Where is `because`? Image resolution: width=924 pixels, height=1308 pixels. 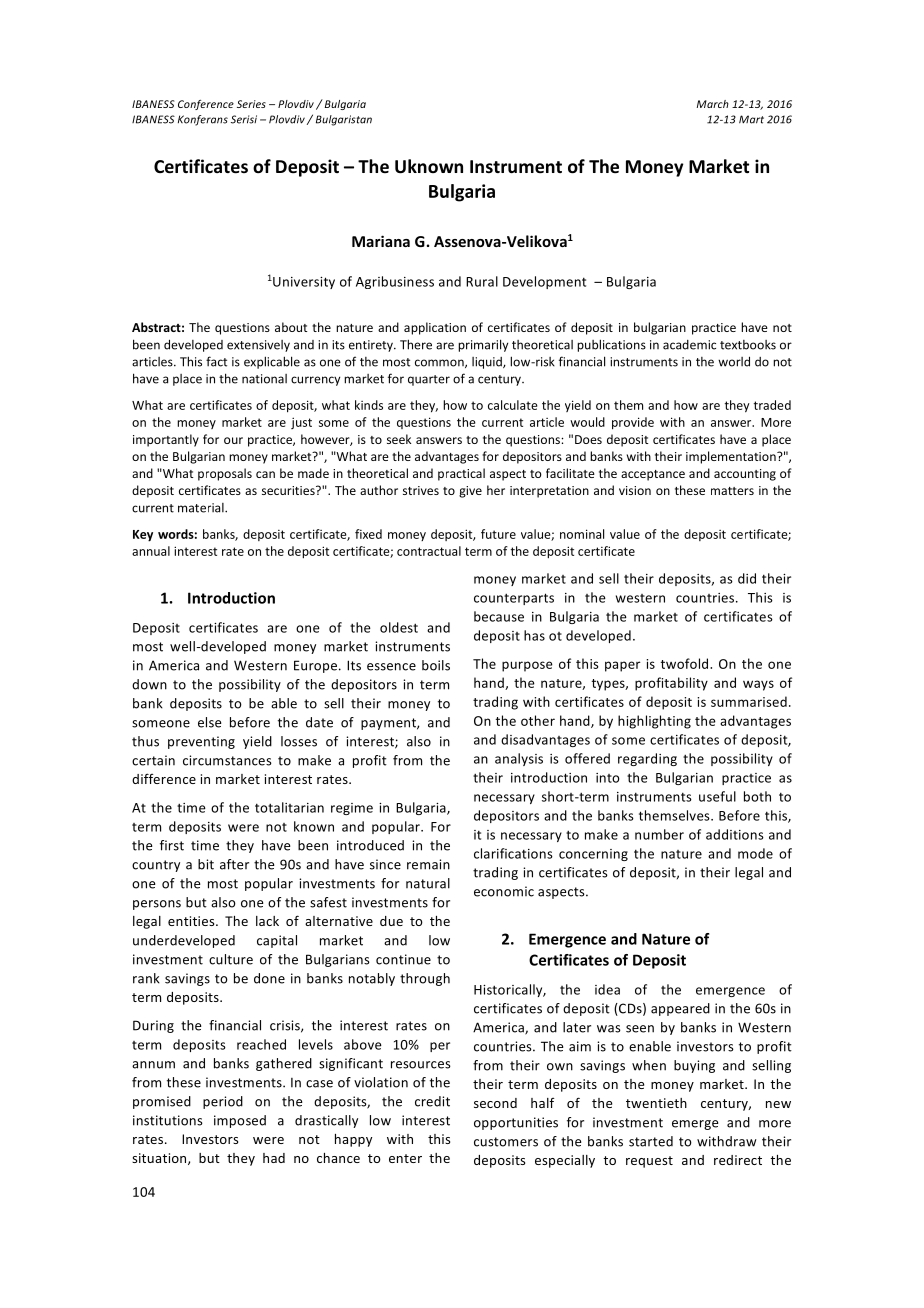
because is located at coordinates (499, 616).
